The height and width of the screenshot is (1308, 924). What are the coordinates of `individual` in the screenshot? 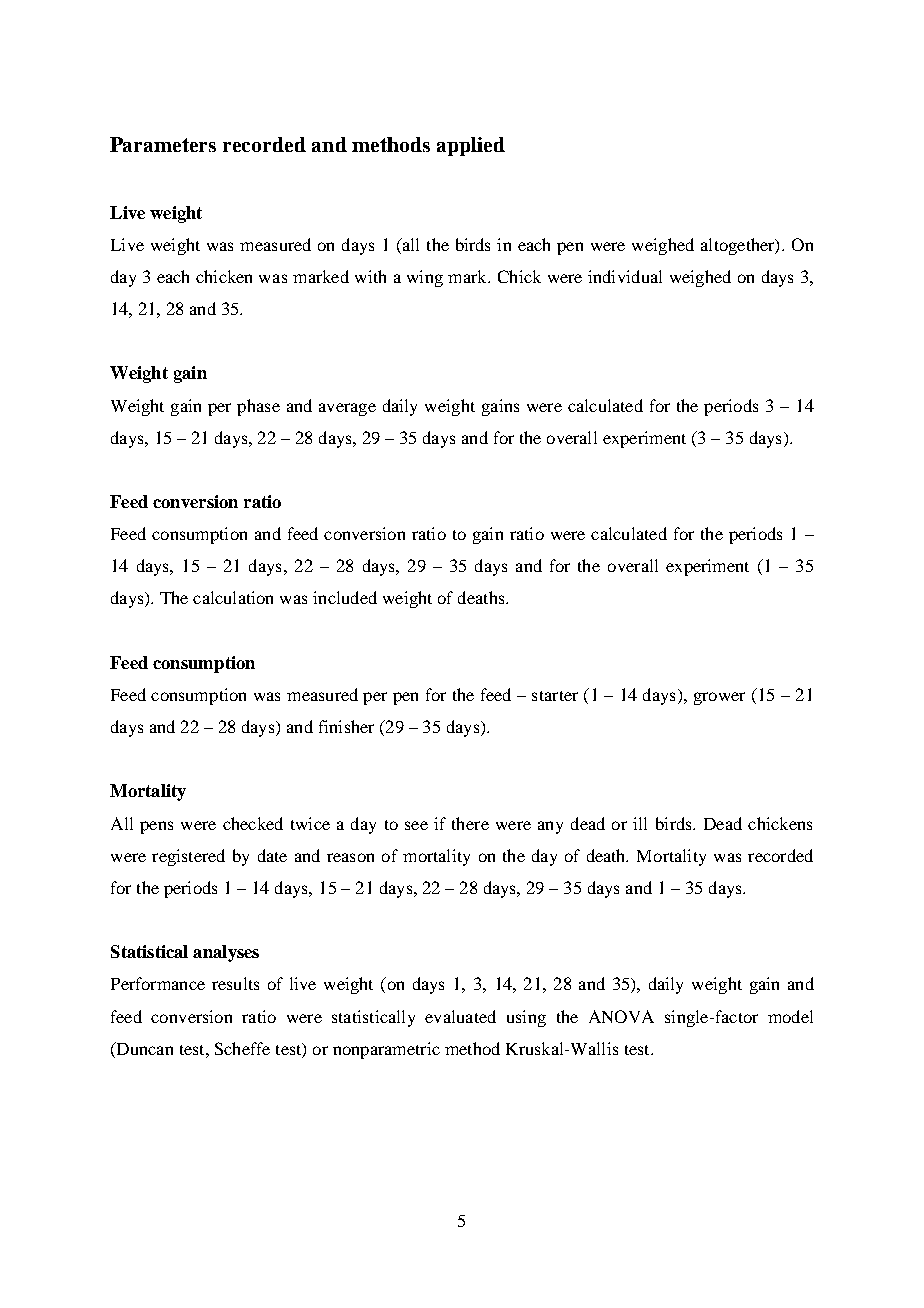 It's located at (625, 276).
